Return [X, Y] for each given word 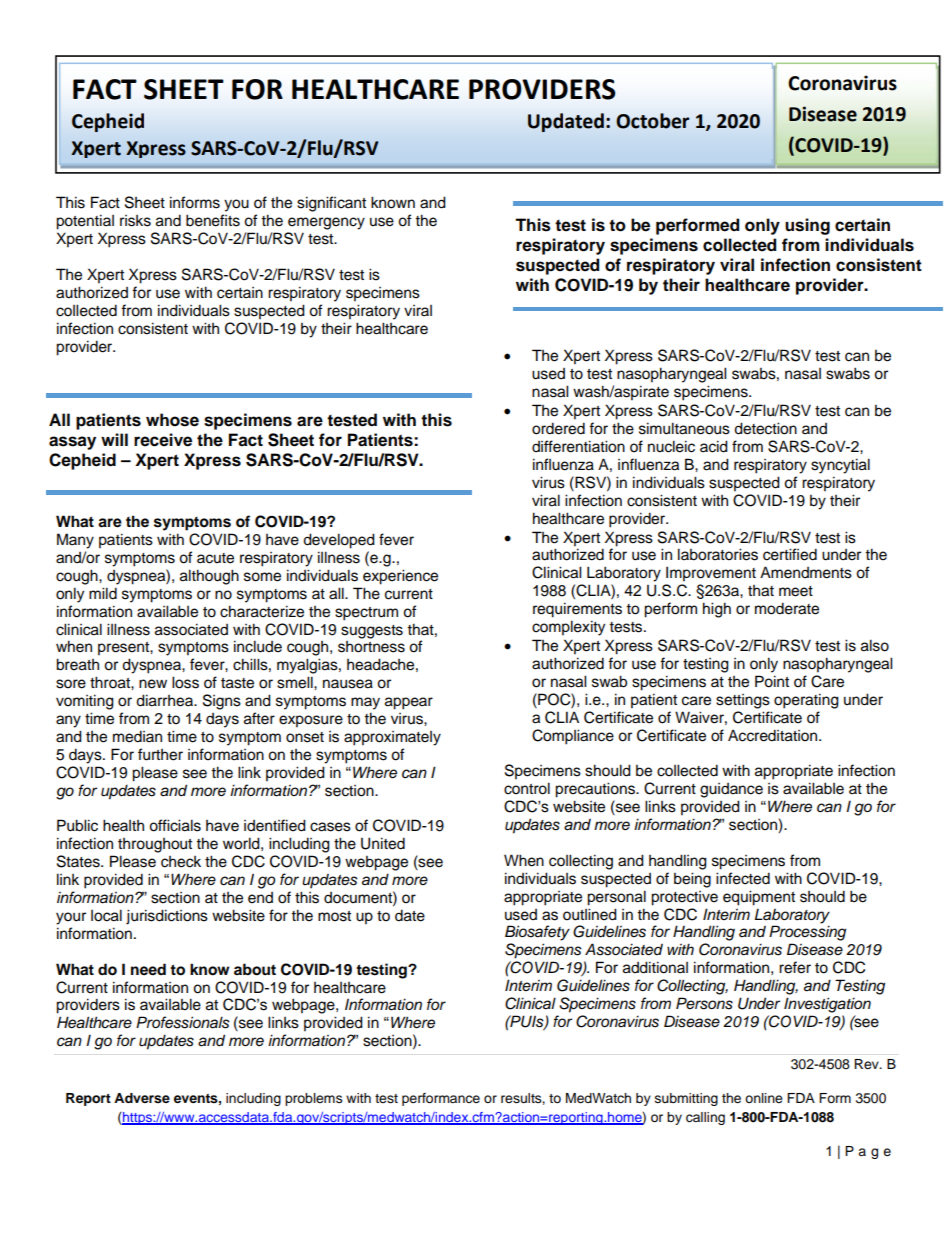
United [383, 843]
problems [314, 1099]
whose [172, 420]
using [807, 226]
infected [743, 878]
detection [765, 428]
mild [103, 593]
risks [135, 221]
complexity [568, 628]
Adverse [142, 1098]
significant [331, 204]
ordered [558, 428]
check [181, 862]
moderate [787, 608]
